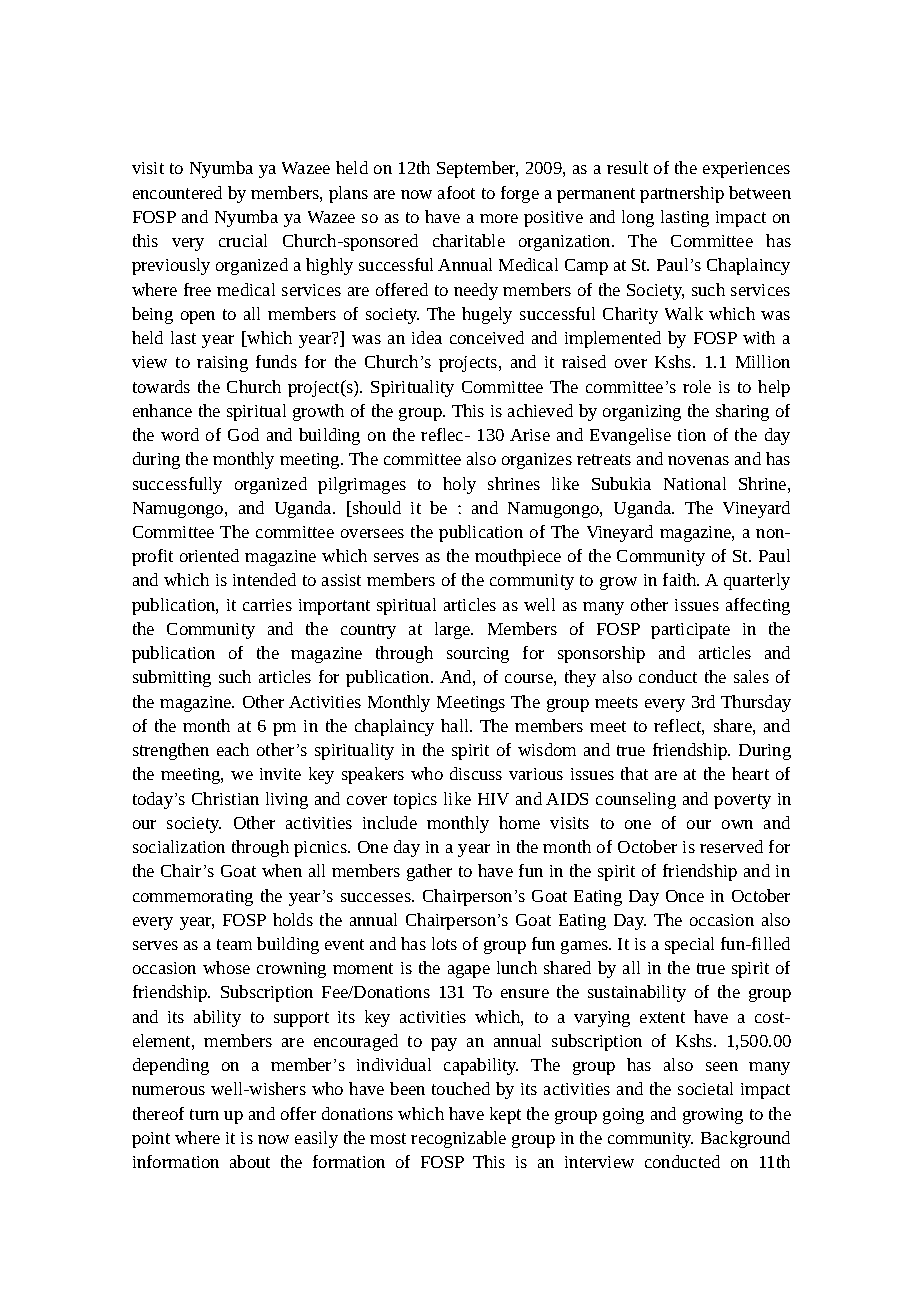  I want to click on sourcing, so click(478, 655).
